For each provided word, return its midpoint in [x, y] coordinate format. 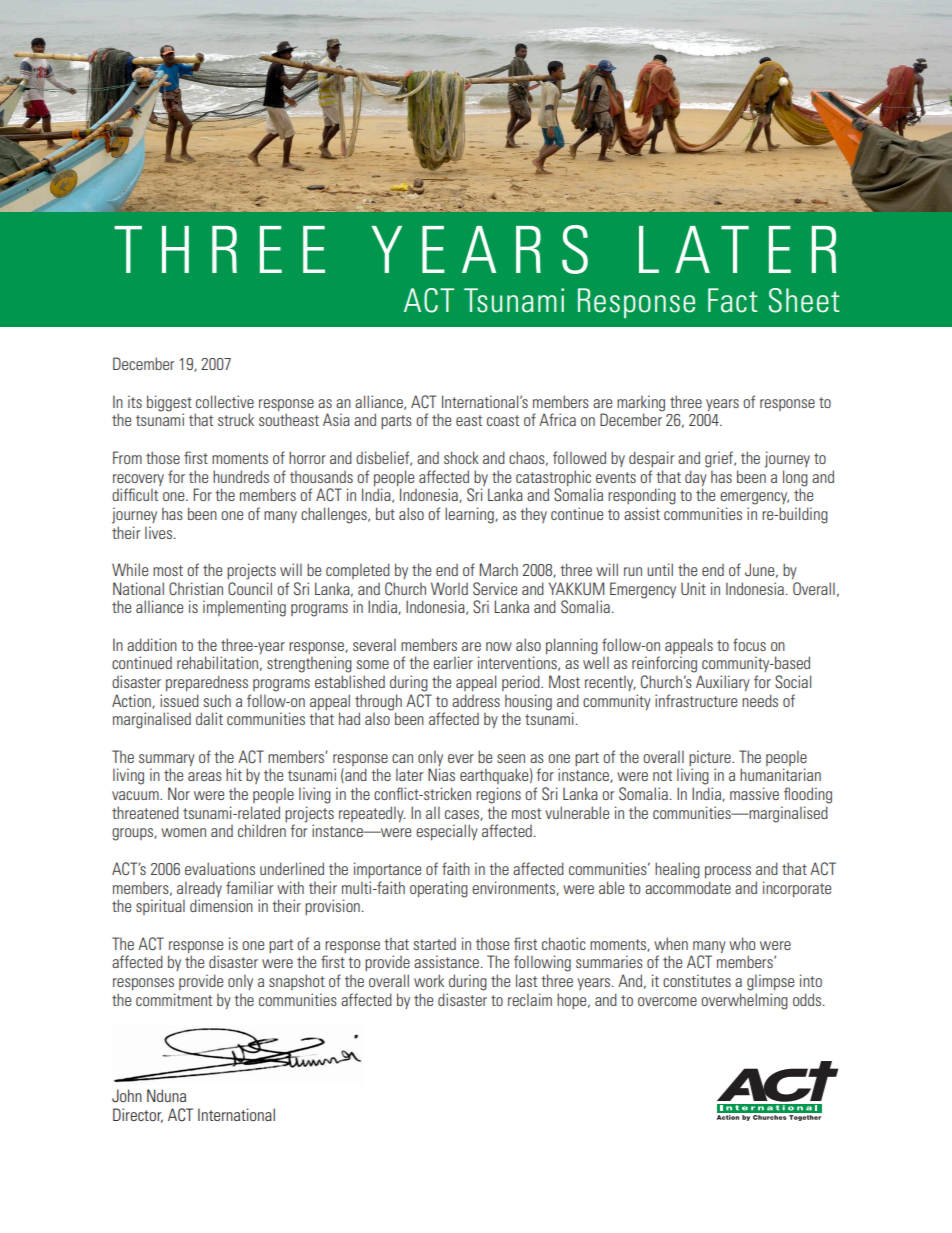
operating [439, 889]
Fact [733, 300]
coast [503, 420]
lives [160, 532]
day [696, 478]
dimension [221, 905]
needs [760, 700]
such [217, 700]
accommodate [688, 887]
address [476, 700]
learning [470, 515]
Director [138, 1115]
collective [225, 401]
